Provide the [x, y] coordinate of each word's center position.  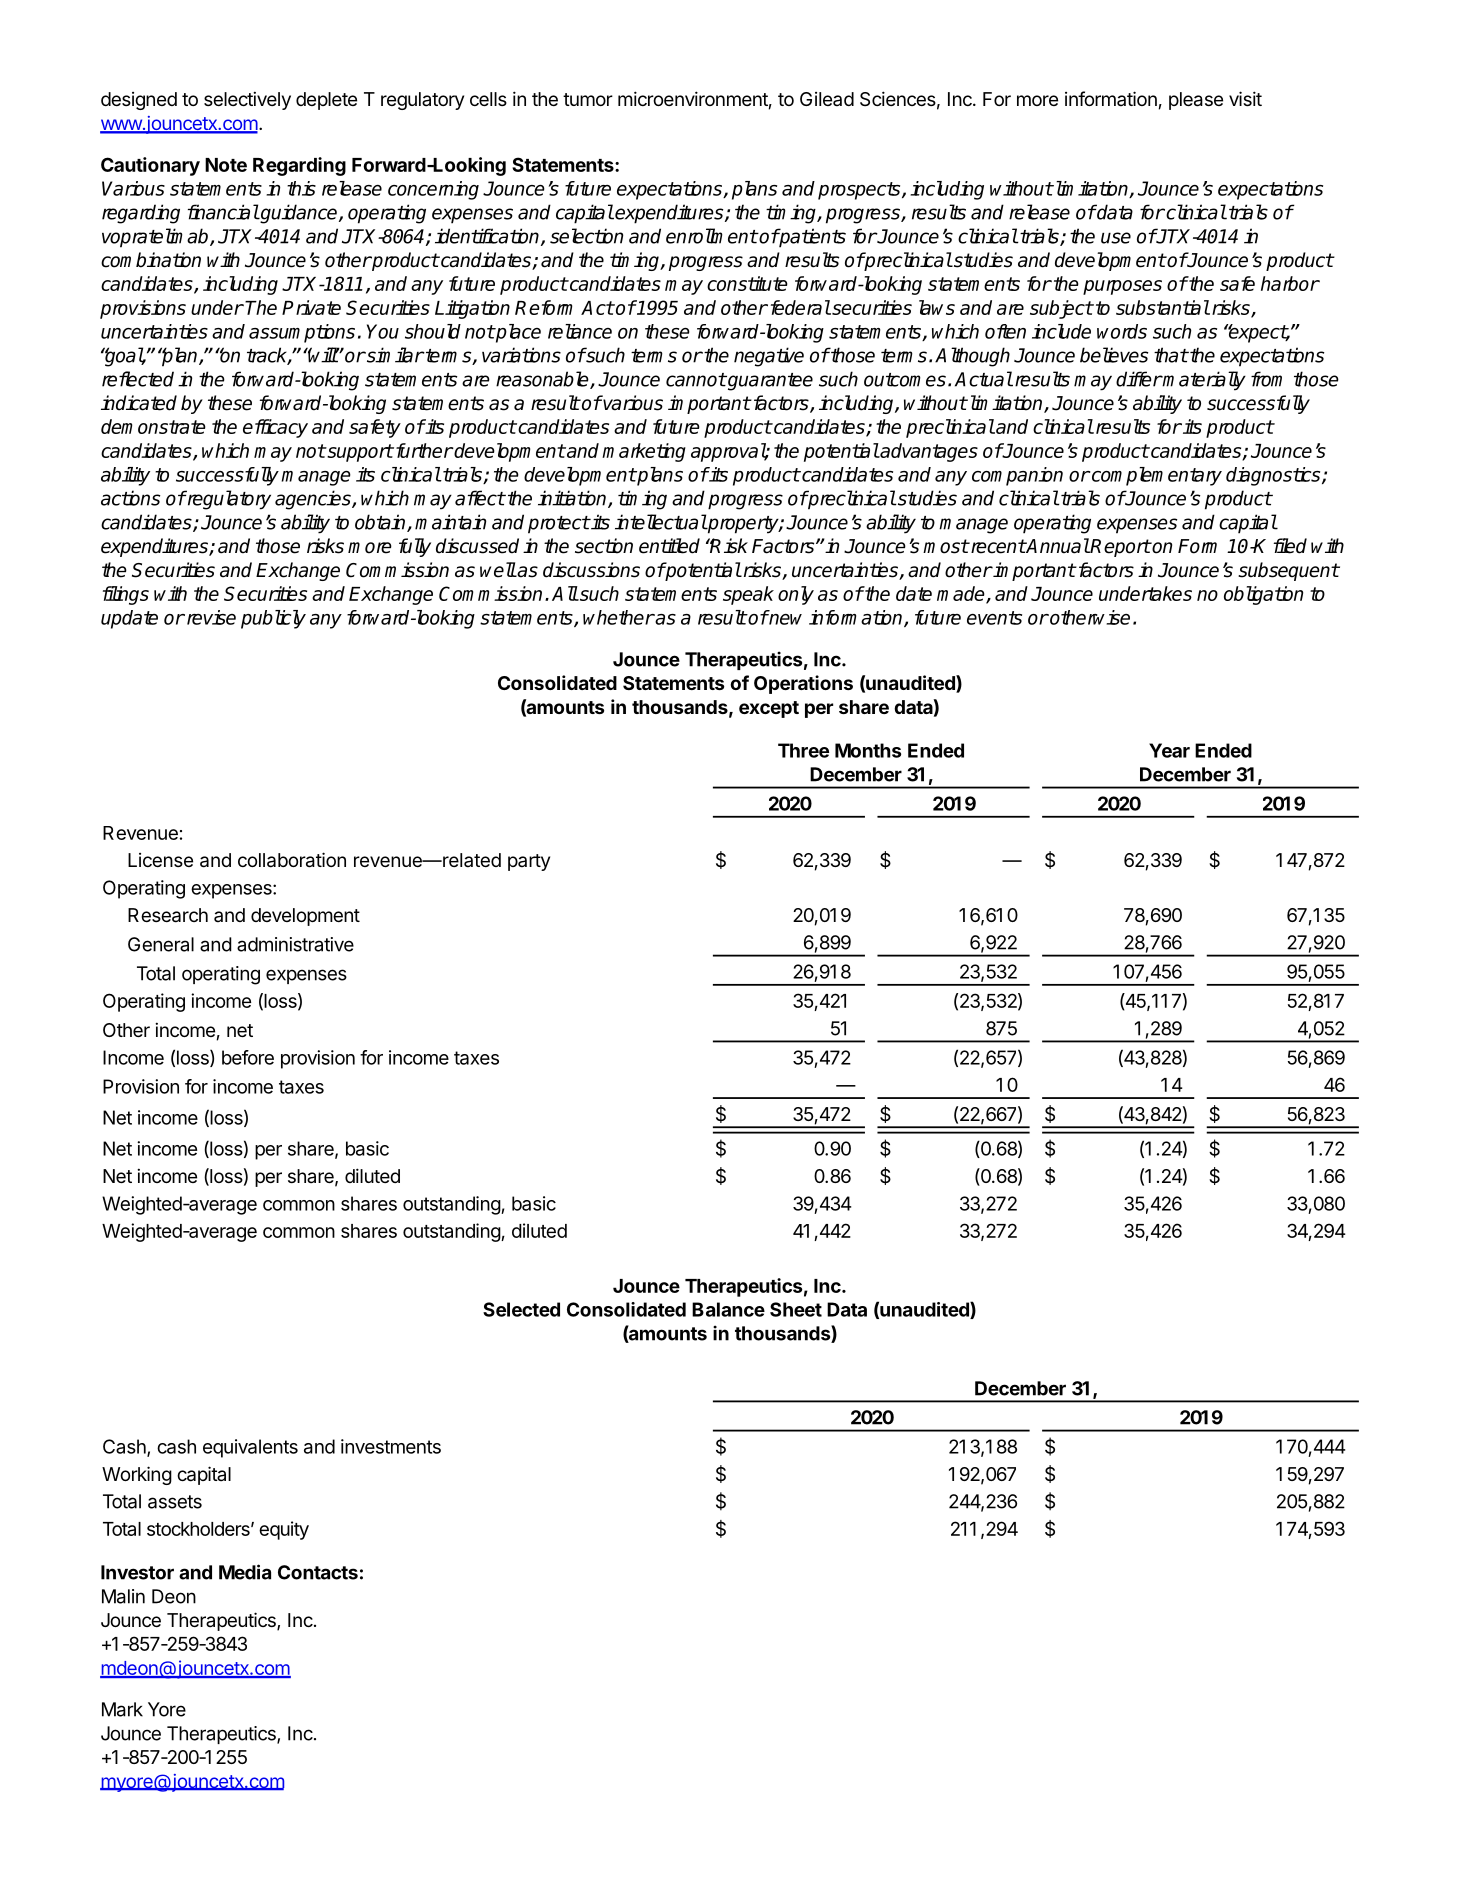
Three [803, 750]
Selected [521, 1309]
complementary [1155, 476]
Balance [728, 1309]
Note [226, 165]
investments [391, 1446]
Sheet [796, 1309]
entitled [669, 546]
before [248, 1057]
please [1196, 101]
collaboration [292, 860]
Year [1169, 750]
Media [245, 1572]
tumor [588, 99]
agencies [314, 500]
